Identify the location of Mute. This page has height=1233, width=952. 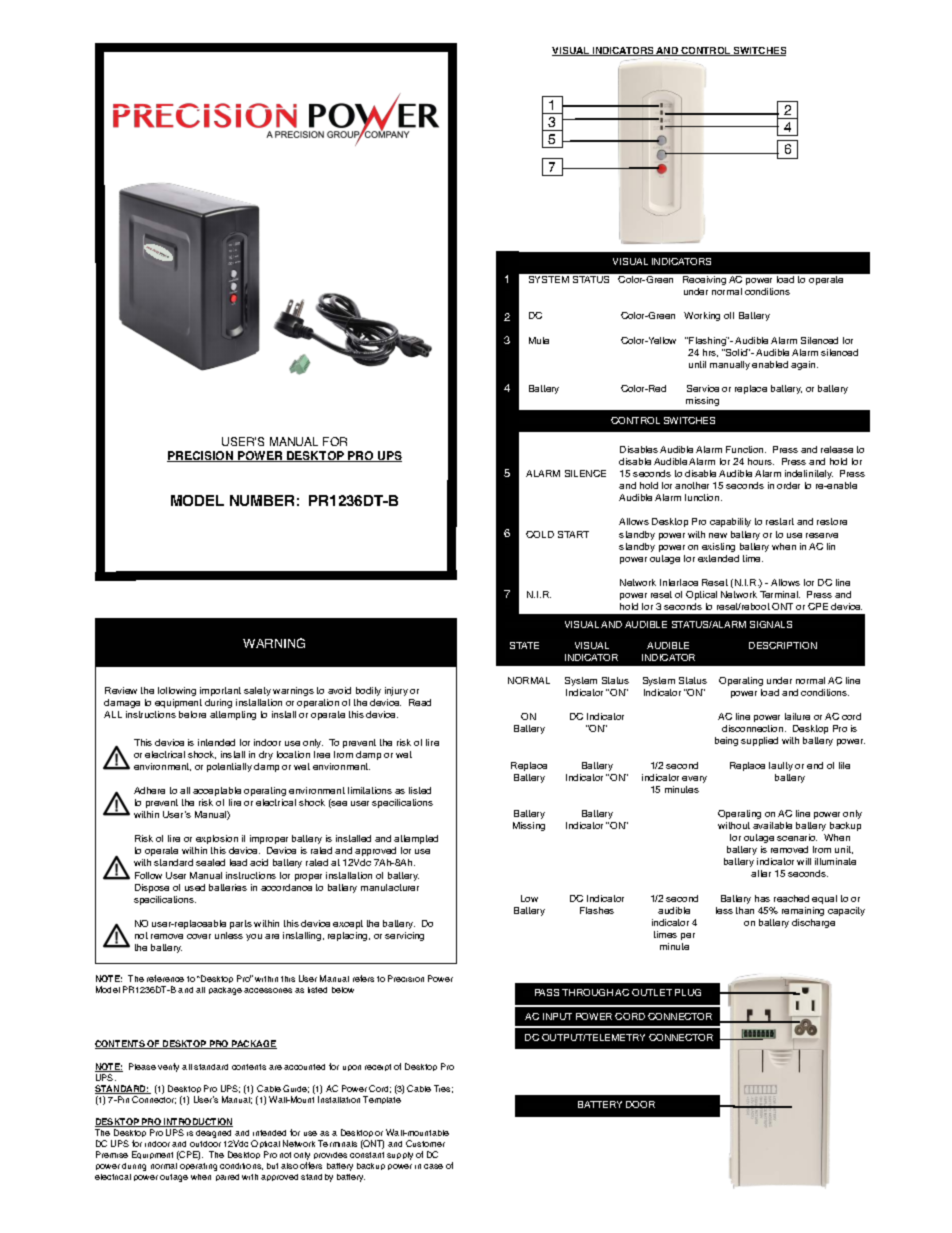
(539, 340).
